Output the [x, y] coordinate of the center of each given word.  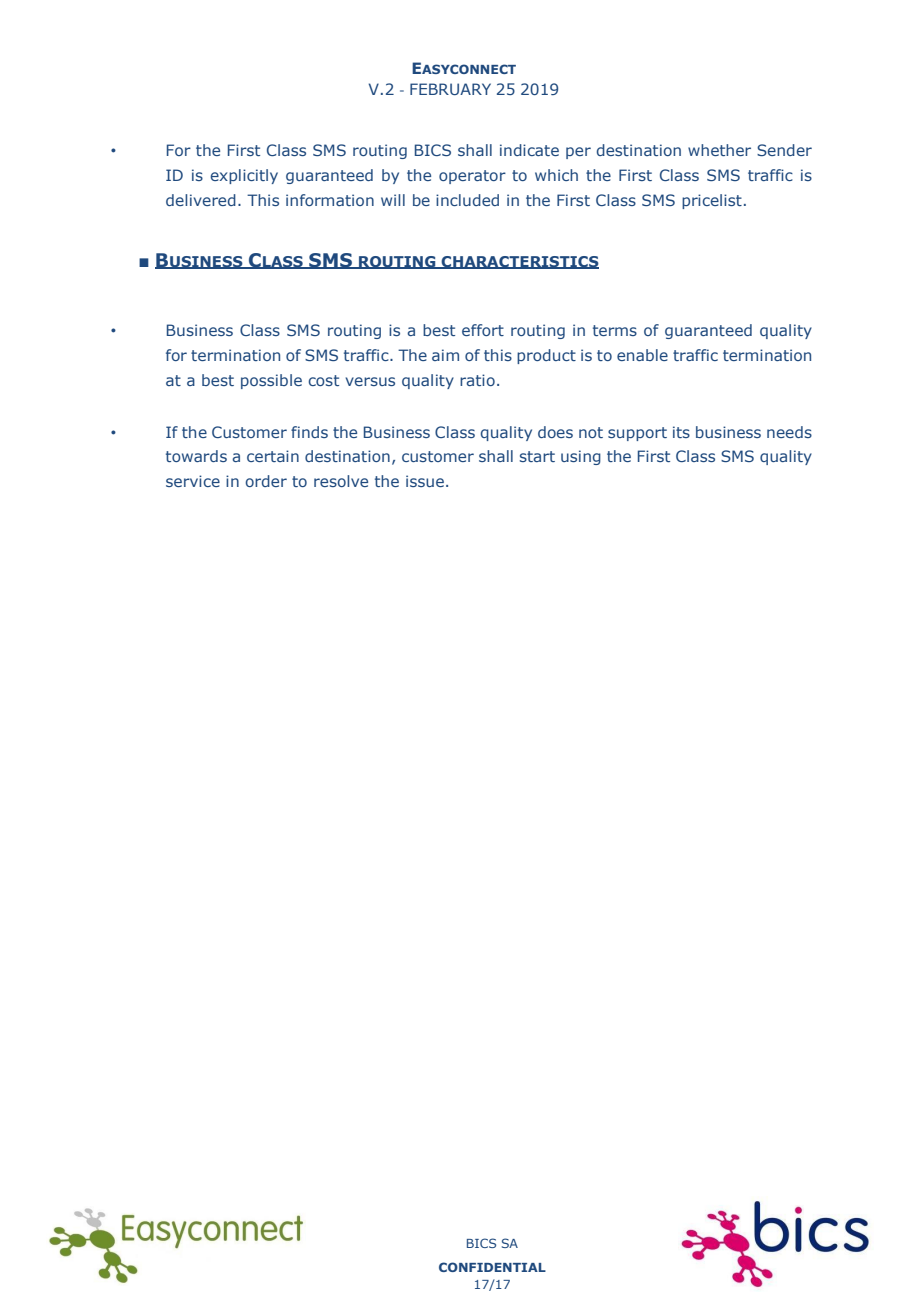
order [266, 481]
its [681, 432]
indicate [529, 150]
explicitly [244, 176]
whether [719, 150]
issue [425, 481]
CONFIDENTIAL [492, 1267]
